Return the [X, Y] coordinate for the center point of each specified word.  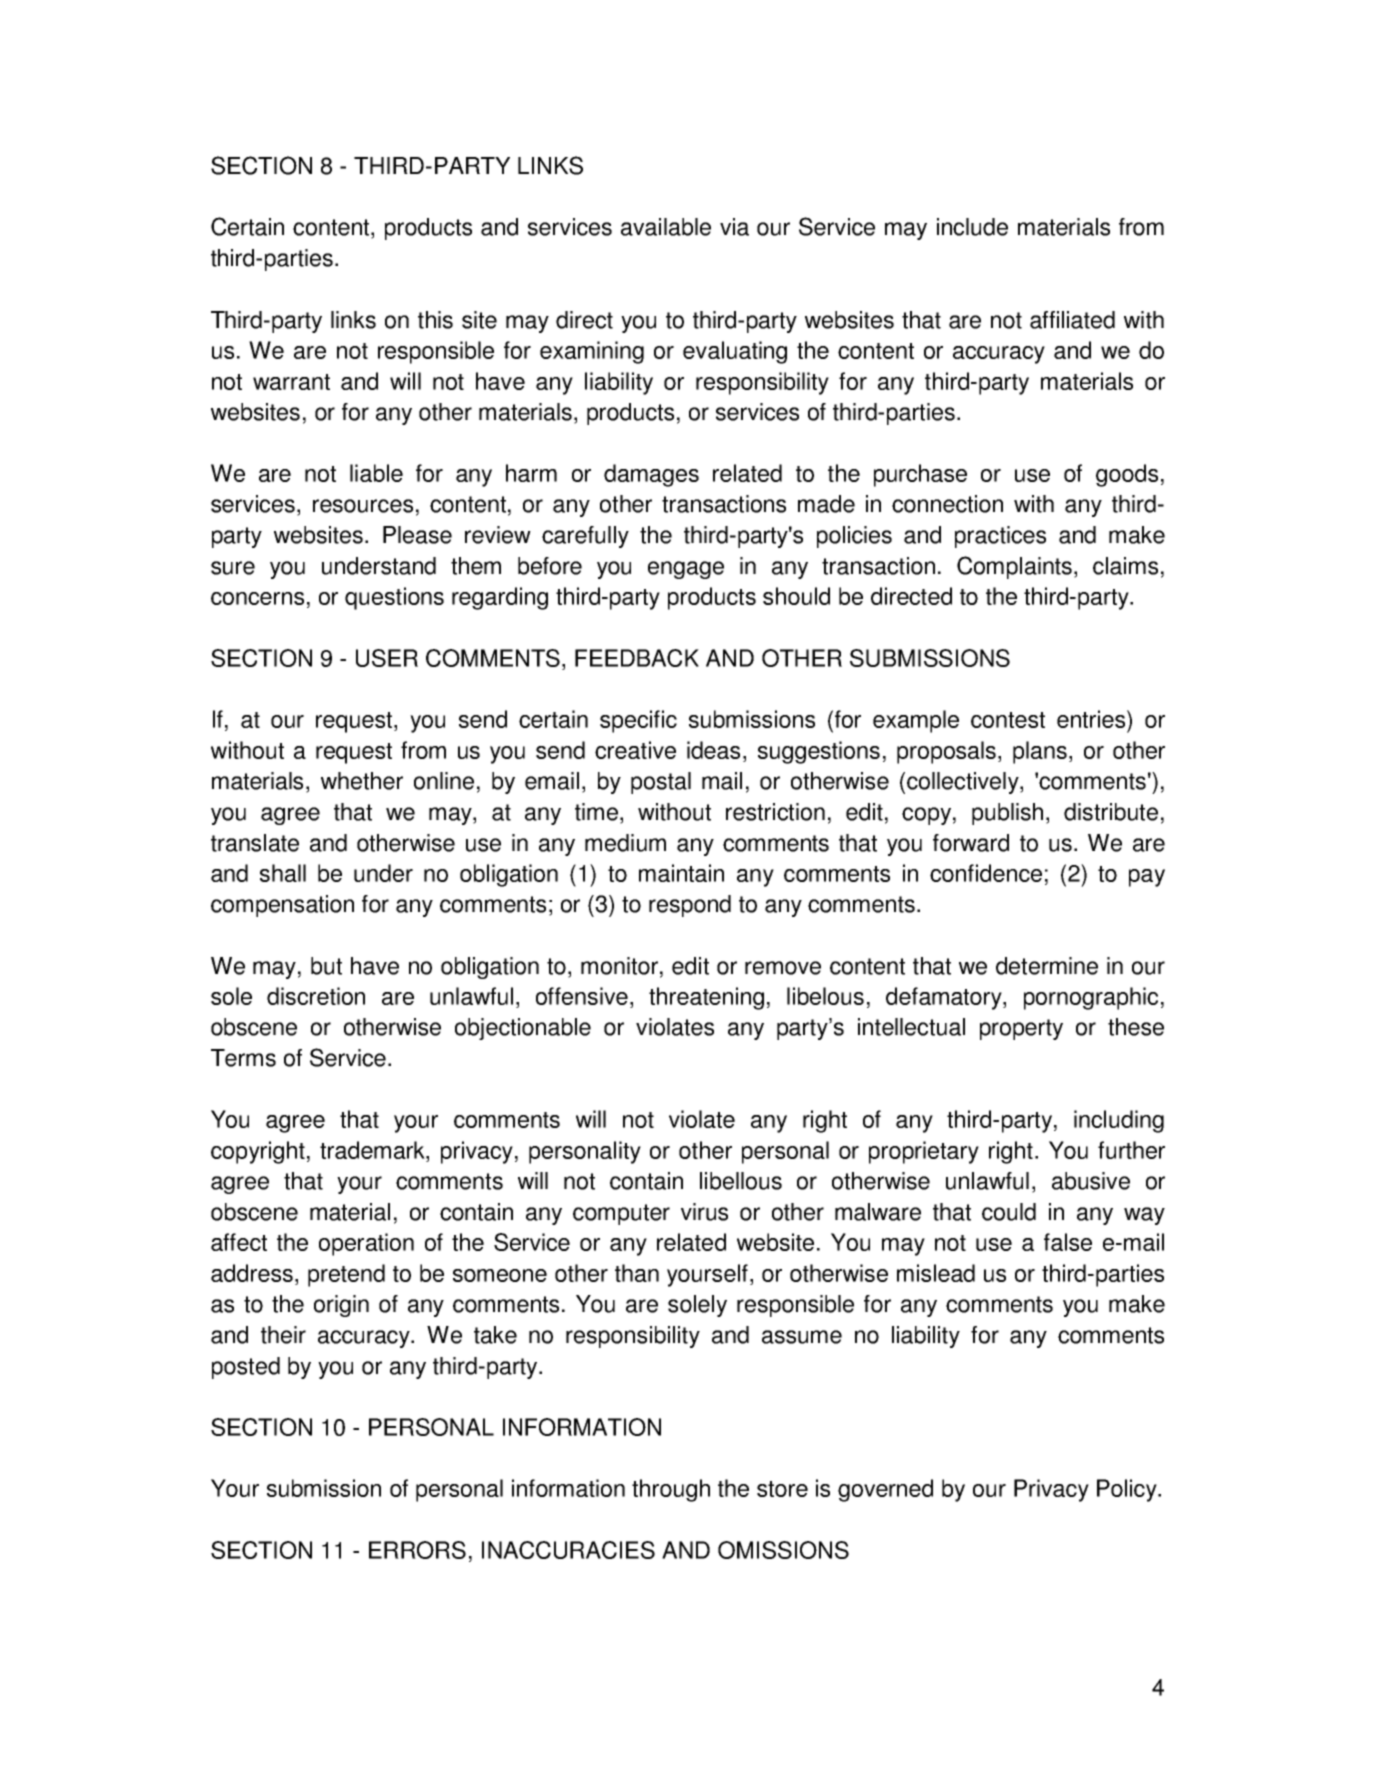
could [1009, 1212]
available [666, 227]
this [435, 320]
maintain [681, 873]
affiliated [1072, 320]
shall [283, 873]
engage [686, 570]
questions [394, 598]
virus [704, 1212]
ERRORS [417, 1550]
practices [1000, 537]
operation [366, 1244]
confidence [986, 873]
